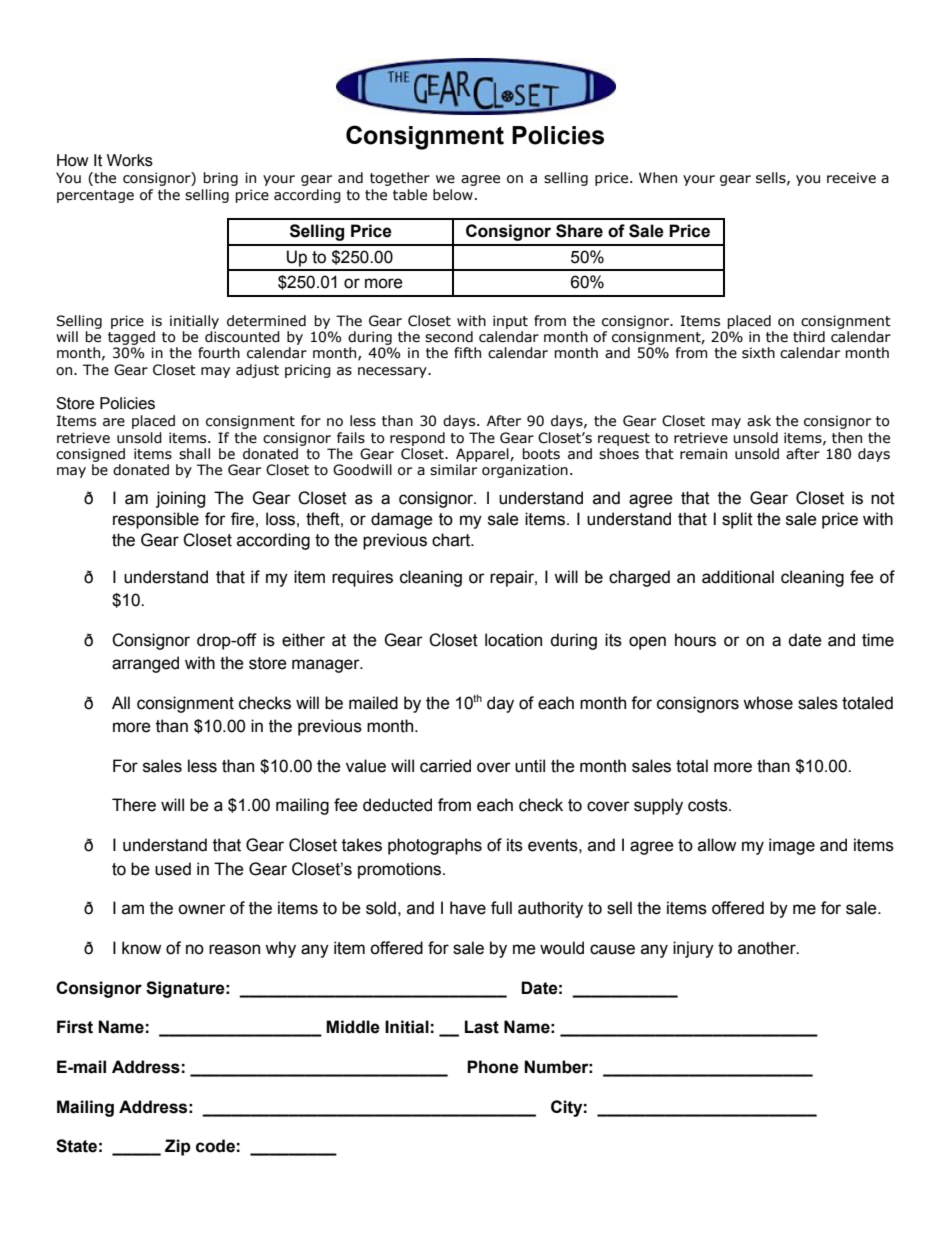 The width and height of the document is (952, 1233). Describe the element at coordinates (220, 179) in the document. I see `bring` at that location.
